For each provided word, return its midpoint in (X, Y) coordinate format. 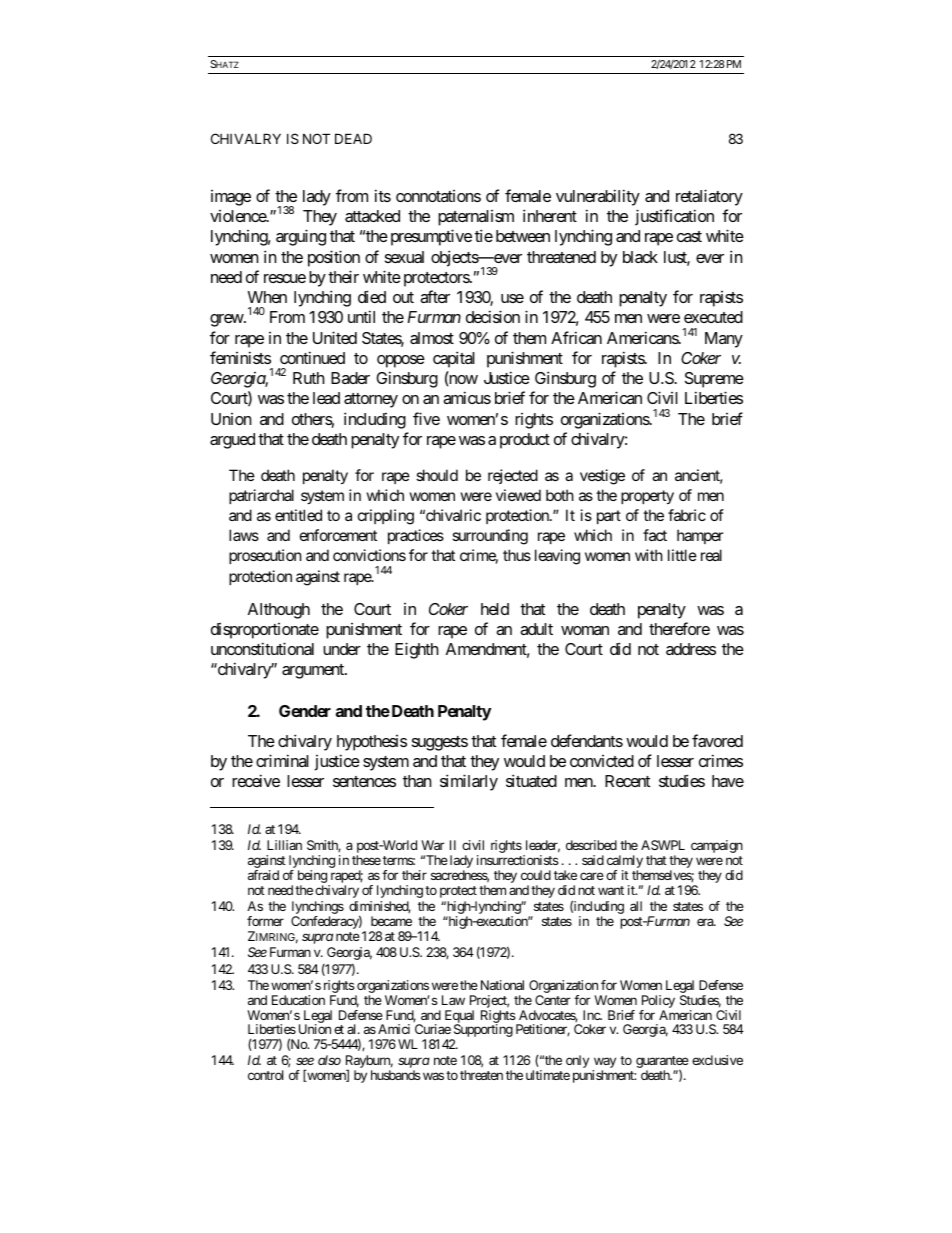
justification (674, 217)
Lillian (284, 845)
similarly (469, 782)
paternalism (476, 218)
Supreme (714, 380)
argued (232, 441)
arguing (301, 237)
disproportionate (265, 631)
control (265, 1075)
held (495, 609)
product (525, 441)
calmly (625, 863)
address (691, 649)
